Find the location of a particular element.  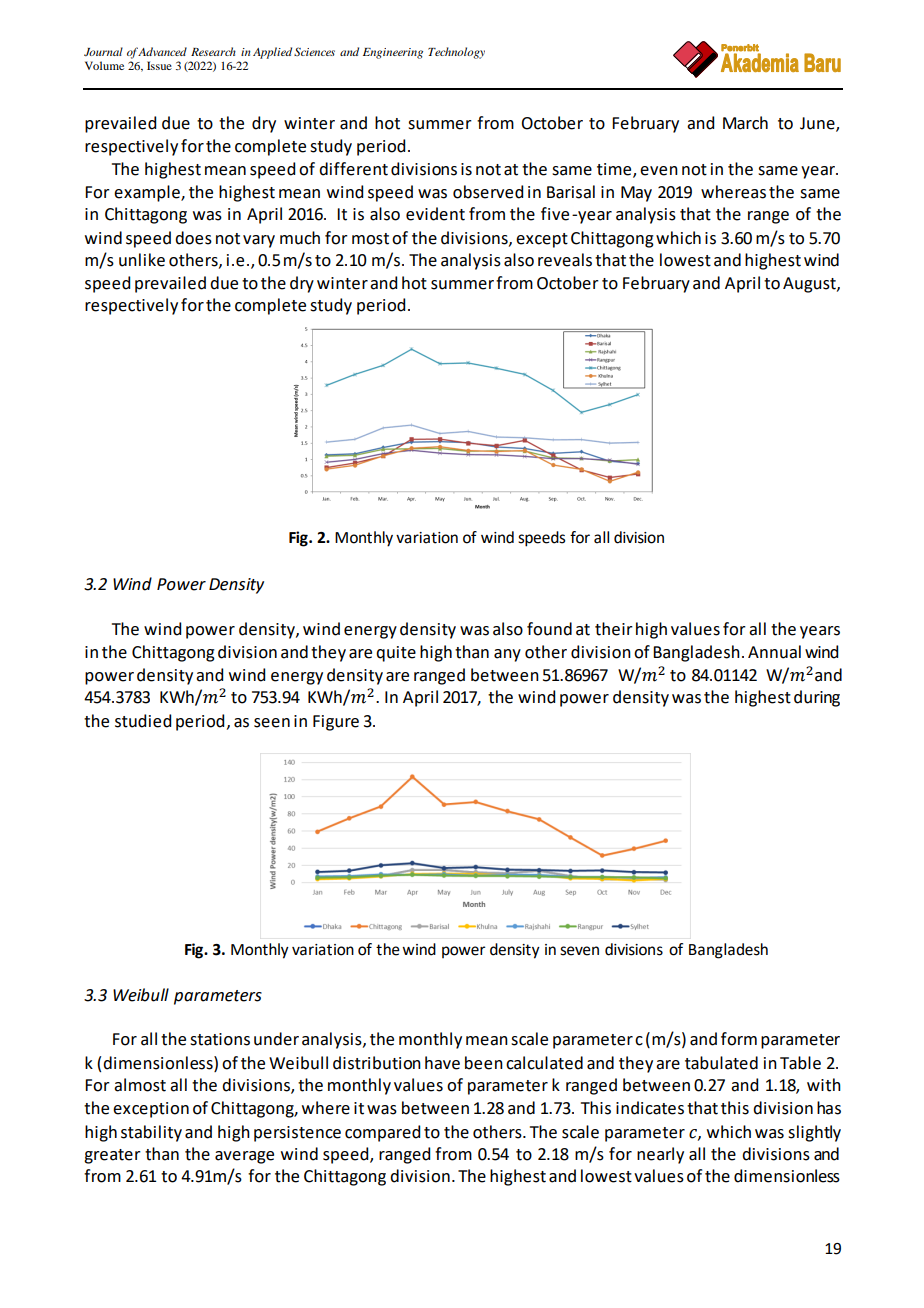

March is located at coordinates (745, 123).
